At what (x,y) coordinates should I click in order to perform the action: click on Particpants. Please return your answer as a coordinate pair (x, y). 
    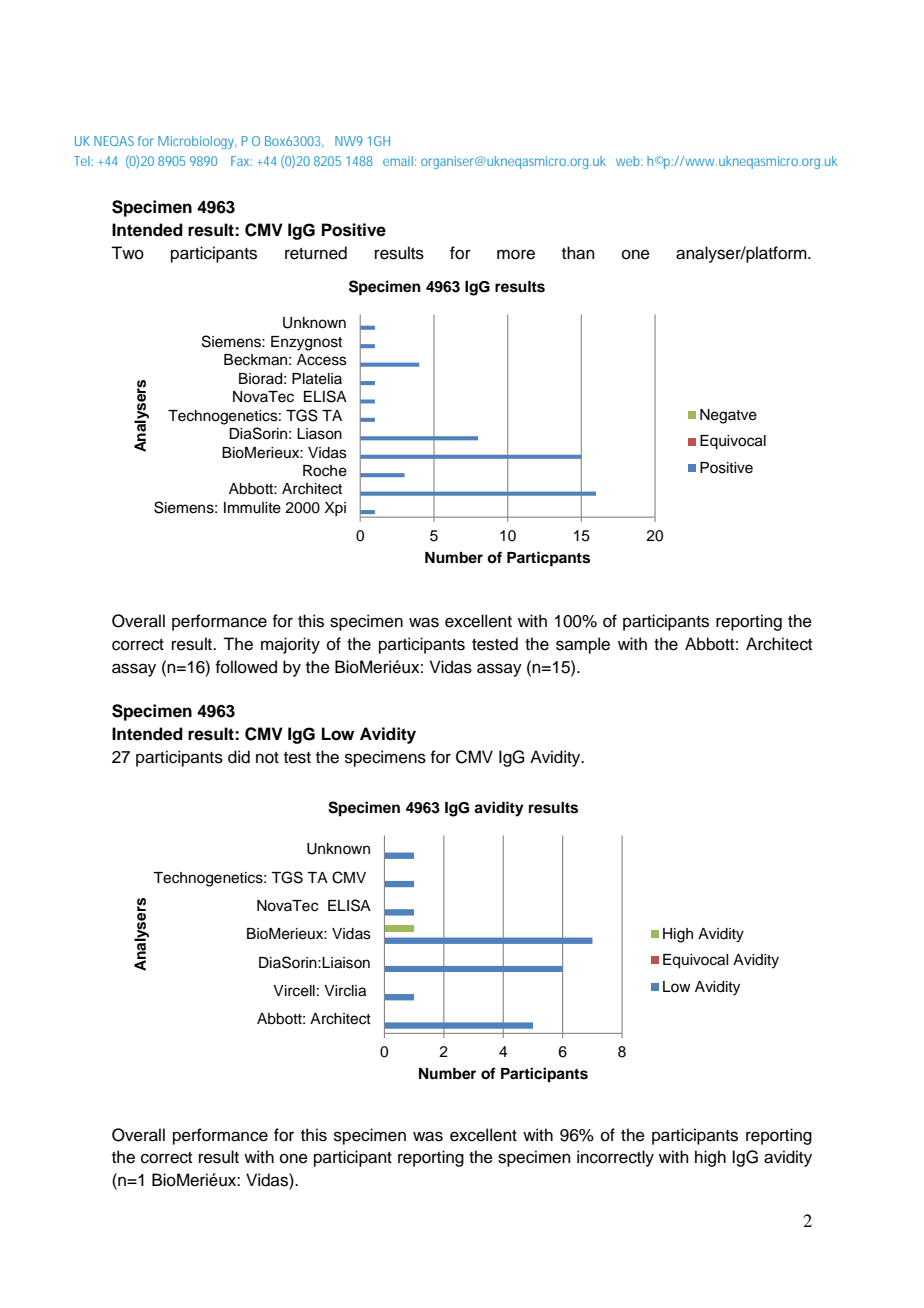
    Looking at the image, I should click on (548, 559).
